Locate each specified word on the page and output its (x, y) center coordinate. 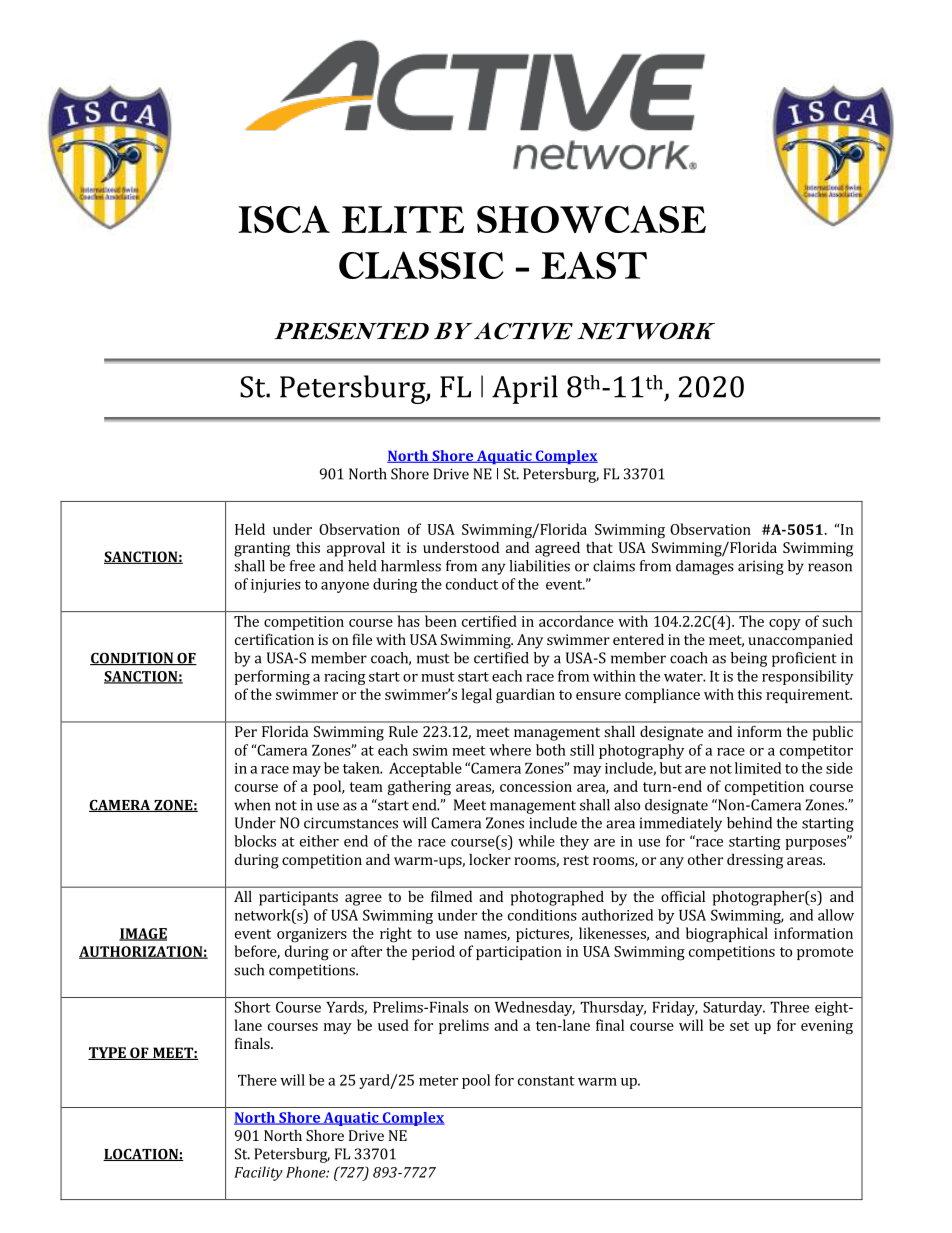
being (749, 659)
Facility (258, 1173)
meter (438, 1081)
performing (272, 677)
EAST (594, 265)
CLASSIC (421, 265)
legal (477, 696)
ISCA (284, 219)
